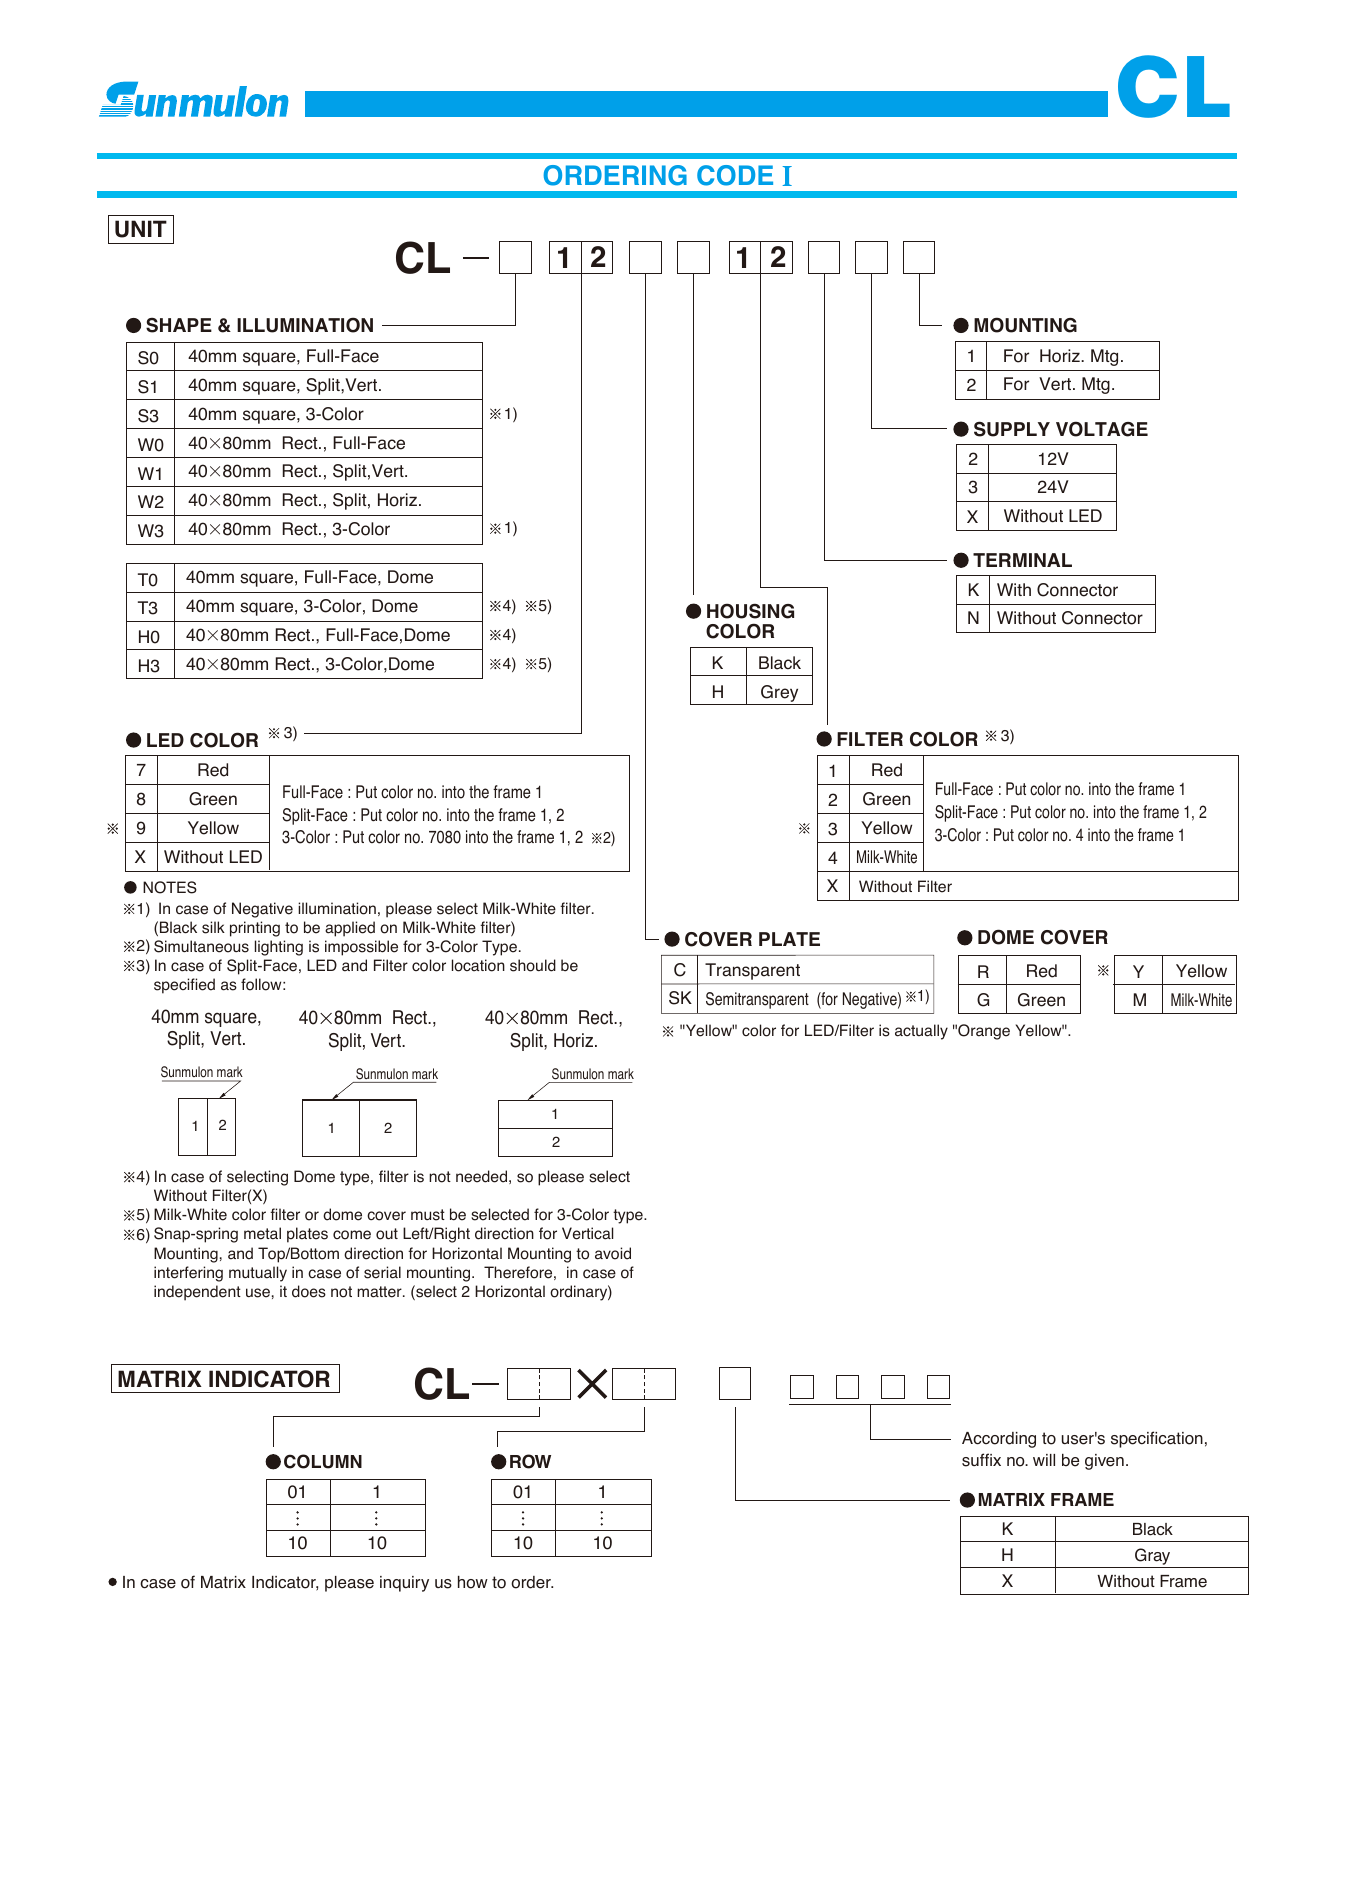 This screenshot has width=1345, height=1903. What do you see at coordinates (141, 229) in the screenshot?
I see `UNIT` at bounding box center [141, 229].
